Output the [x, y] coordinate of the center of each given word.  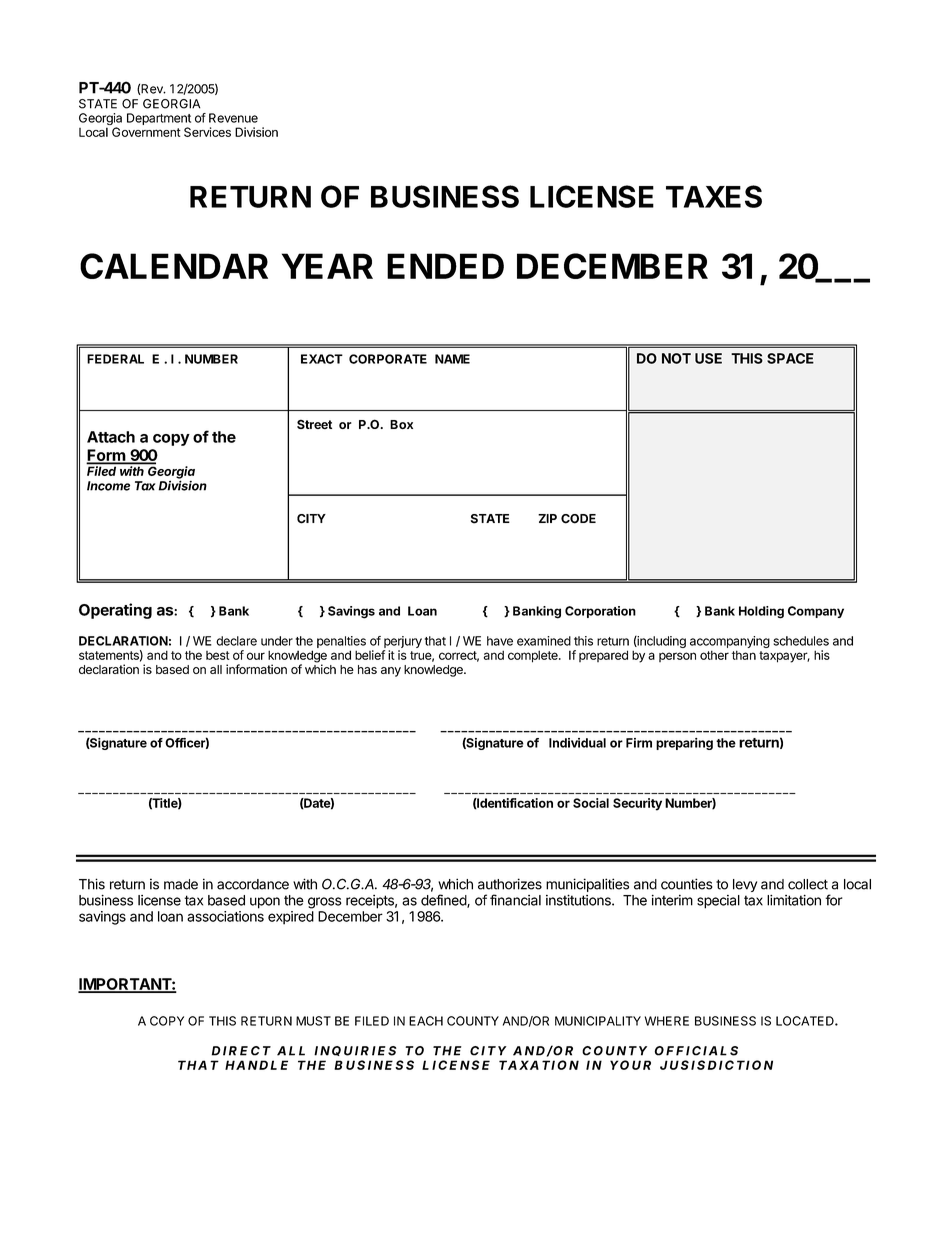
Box [401, 424]
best [218, 655]
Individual [577, 743]
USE [708, 358]
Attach [111, 437]
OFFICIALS [696, 1051]
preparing [684, 744]
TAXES [714, 196]
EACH [426, 1021]
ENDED [445, 266]
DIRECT [241, 1051]
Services [207, 132]
